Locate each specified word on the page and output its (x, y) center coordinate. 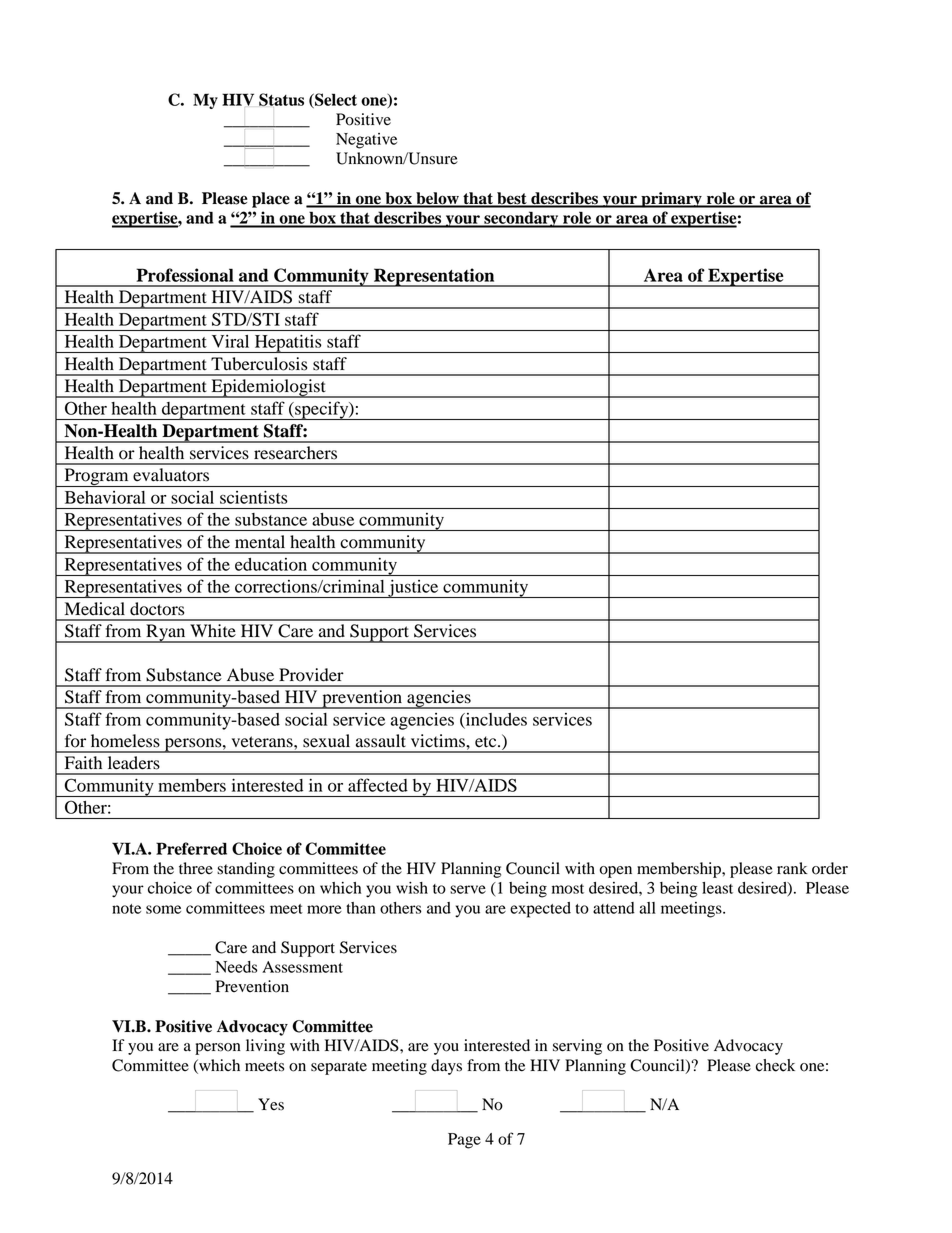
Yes (271, 1104)
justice (413, 589)
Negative (366, 141)
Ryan (166, 633)
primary (671, 200)
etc (487, 742)
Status (281, 100)
